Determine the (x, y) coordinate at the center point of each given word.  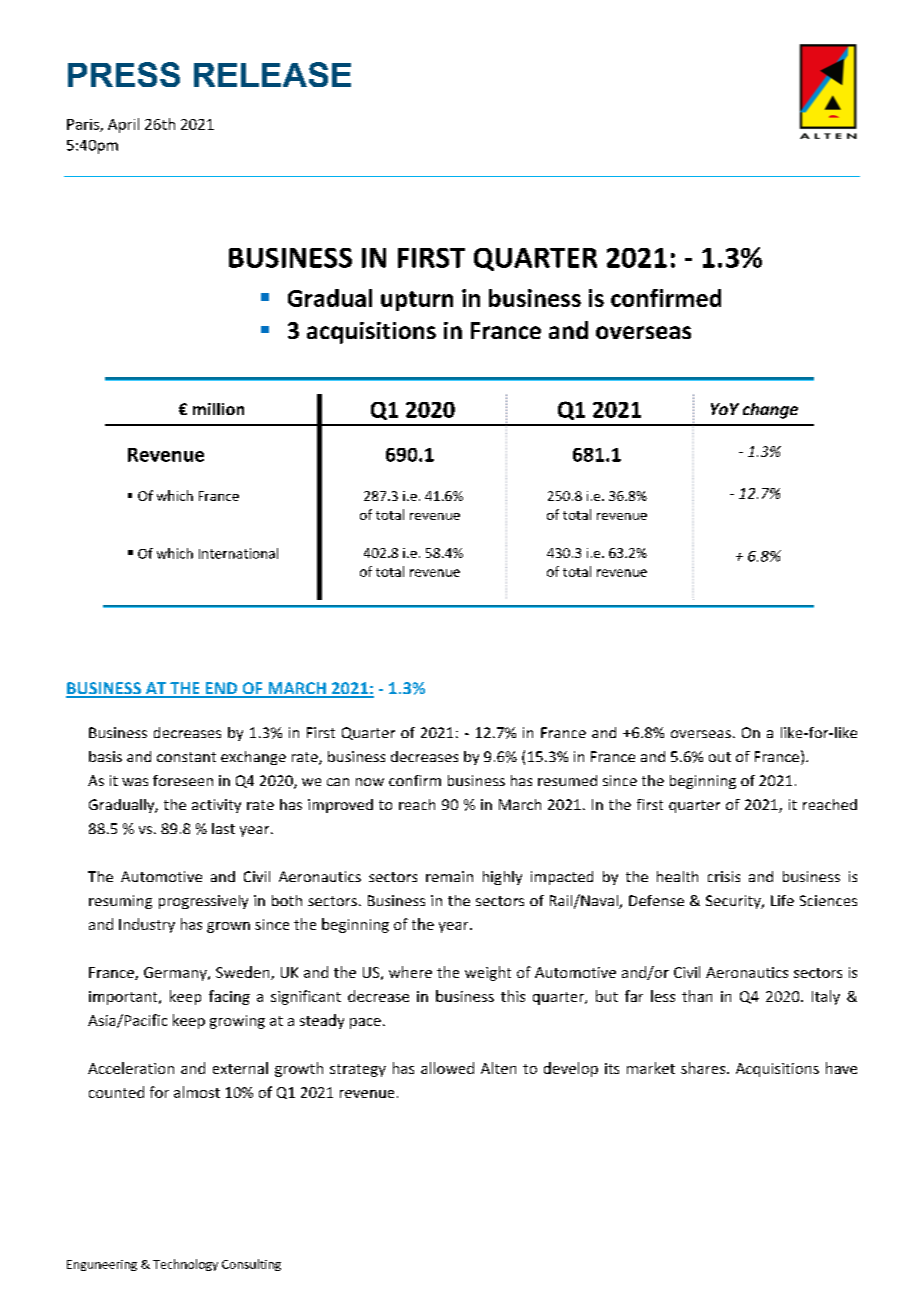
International (238, 553)
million (218, 409)
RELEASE (272, 74)
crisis (724, 876)
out (720, 757)
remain (449, 876)
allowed (447, 1068)
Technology (185, 1265)
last (223, 828)
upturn (417, 301)
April (123, 125)
